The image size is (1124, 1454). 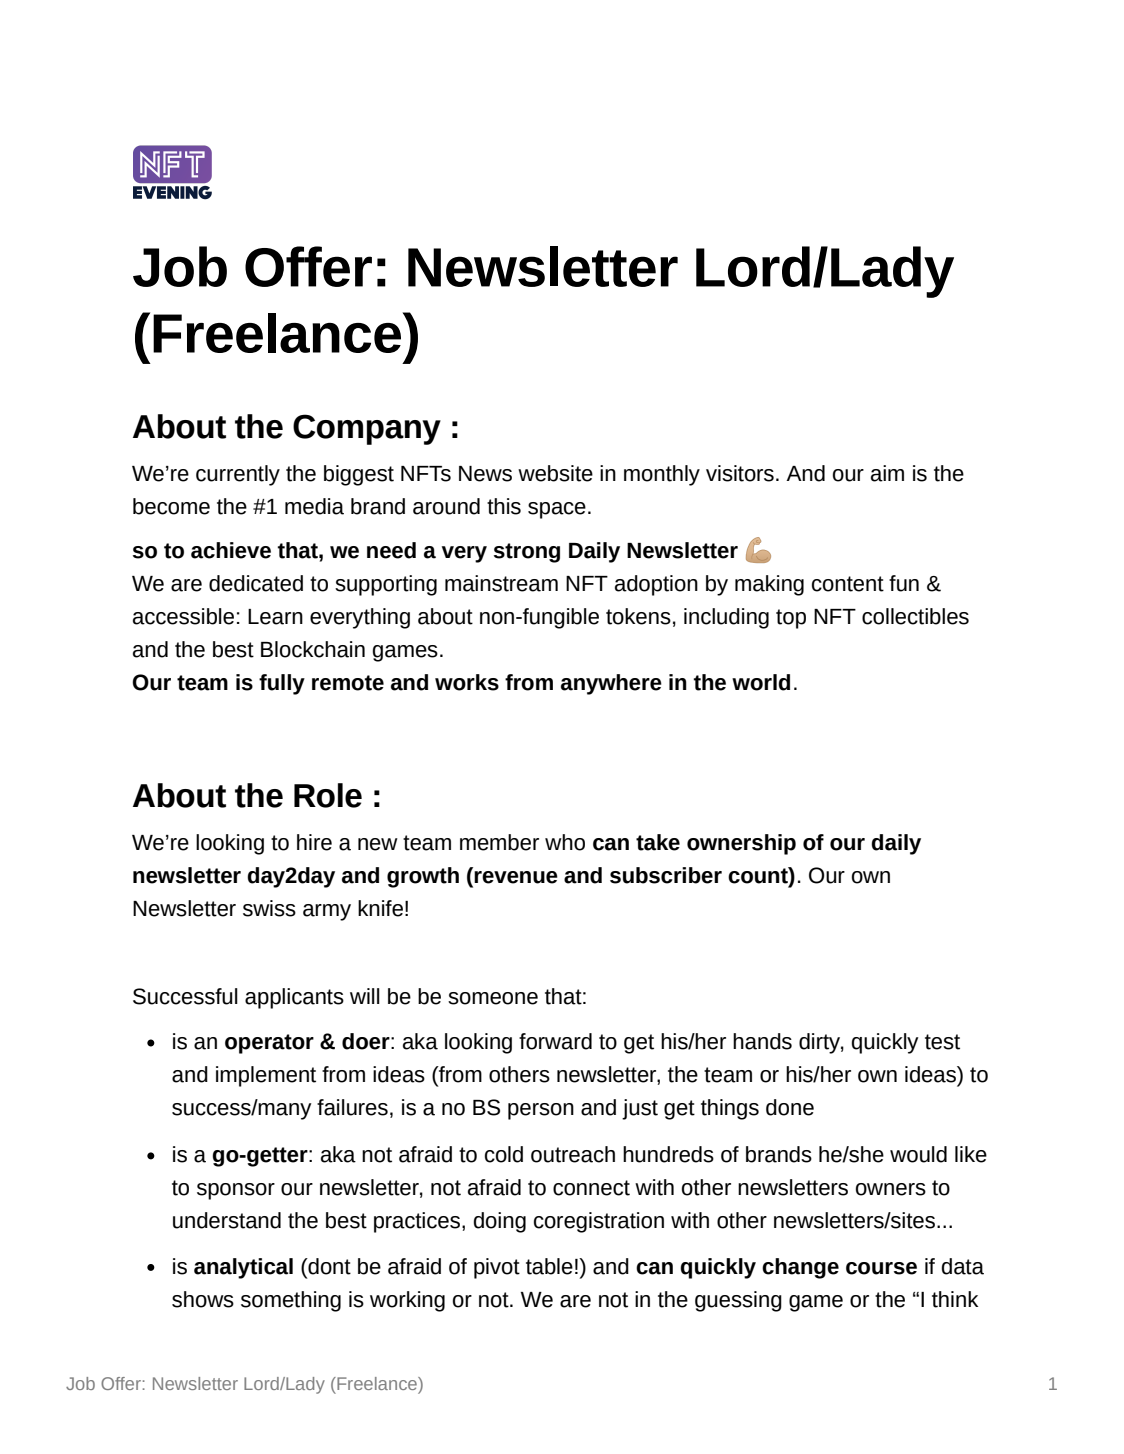 What do you see at coordinates (282, 684) in the page?
I see `fully` at bounding box center [282, 684].
